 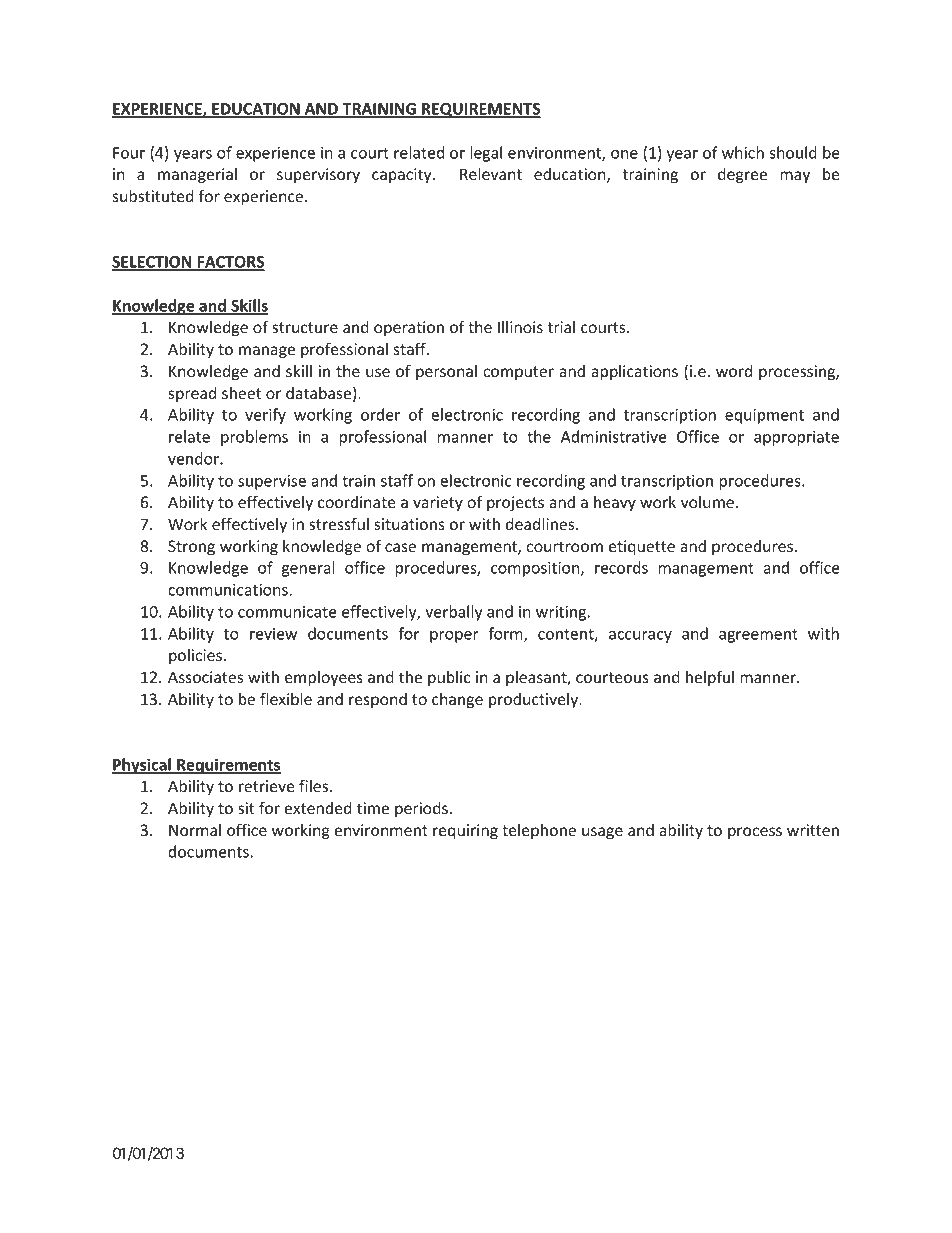 I want to click on degree, so click(x=742, y=176).
